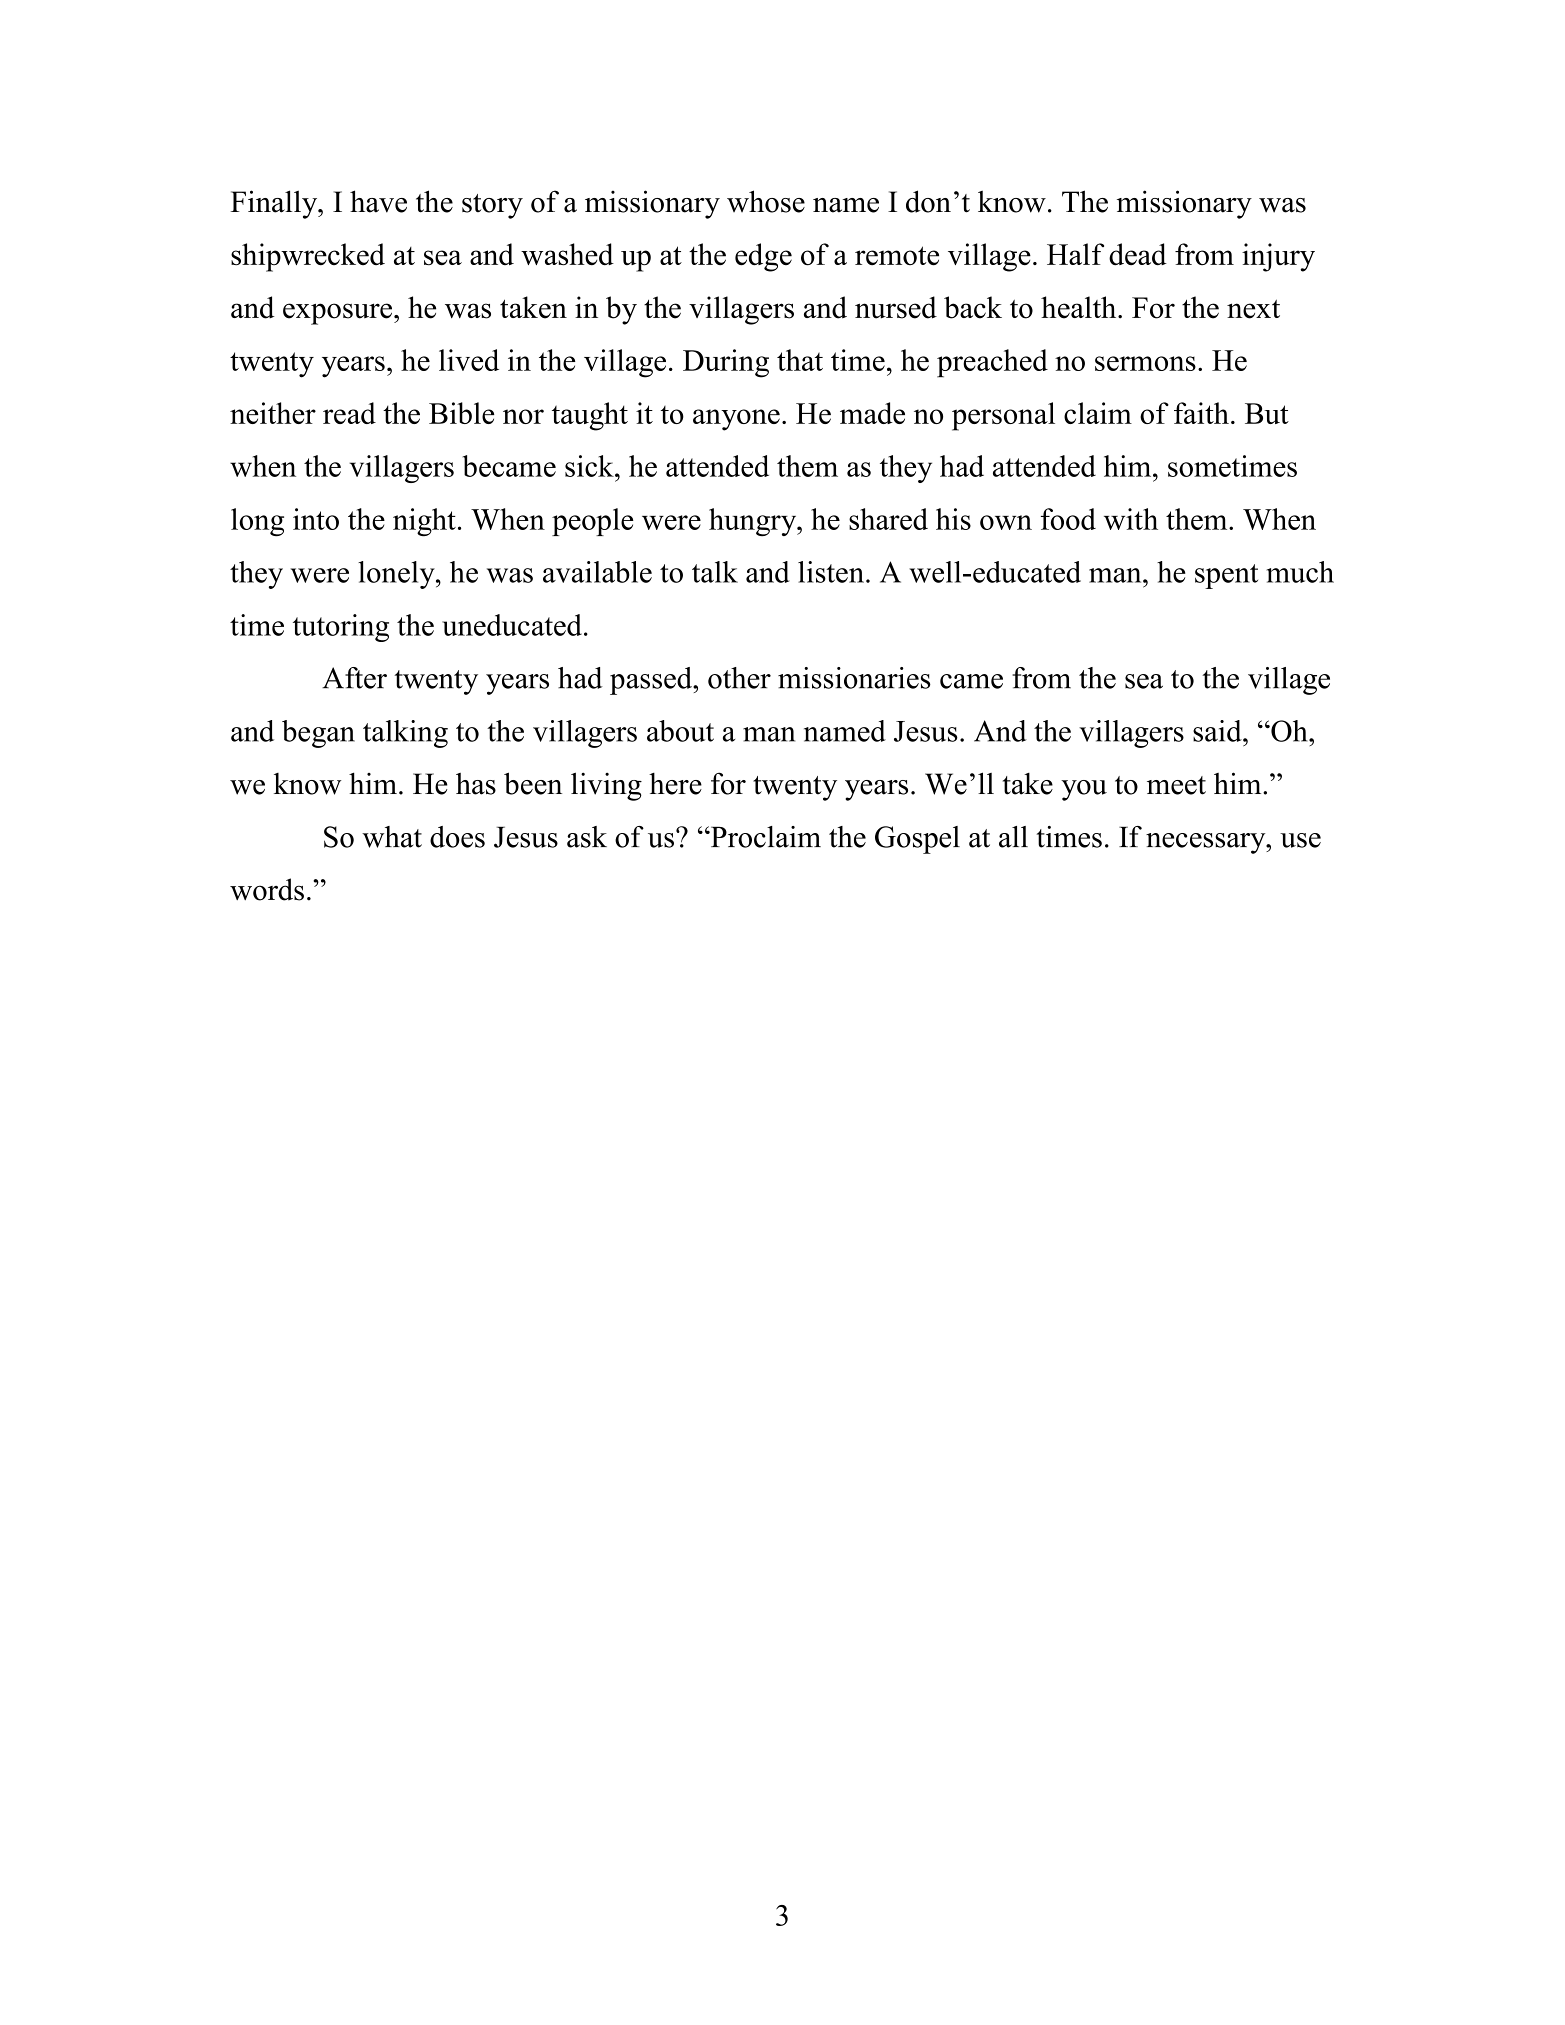 This screenshot has width=1565, height=2025. I want to click on whose, so click(766, 201).
